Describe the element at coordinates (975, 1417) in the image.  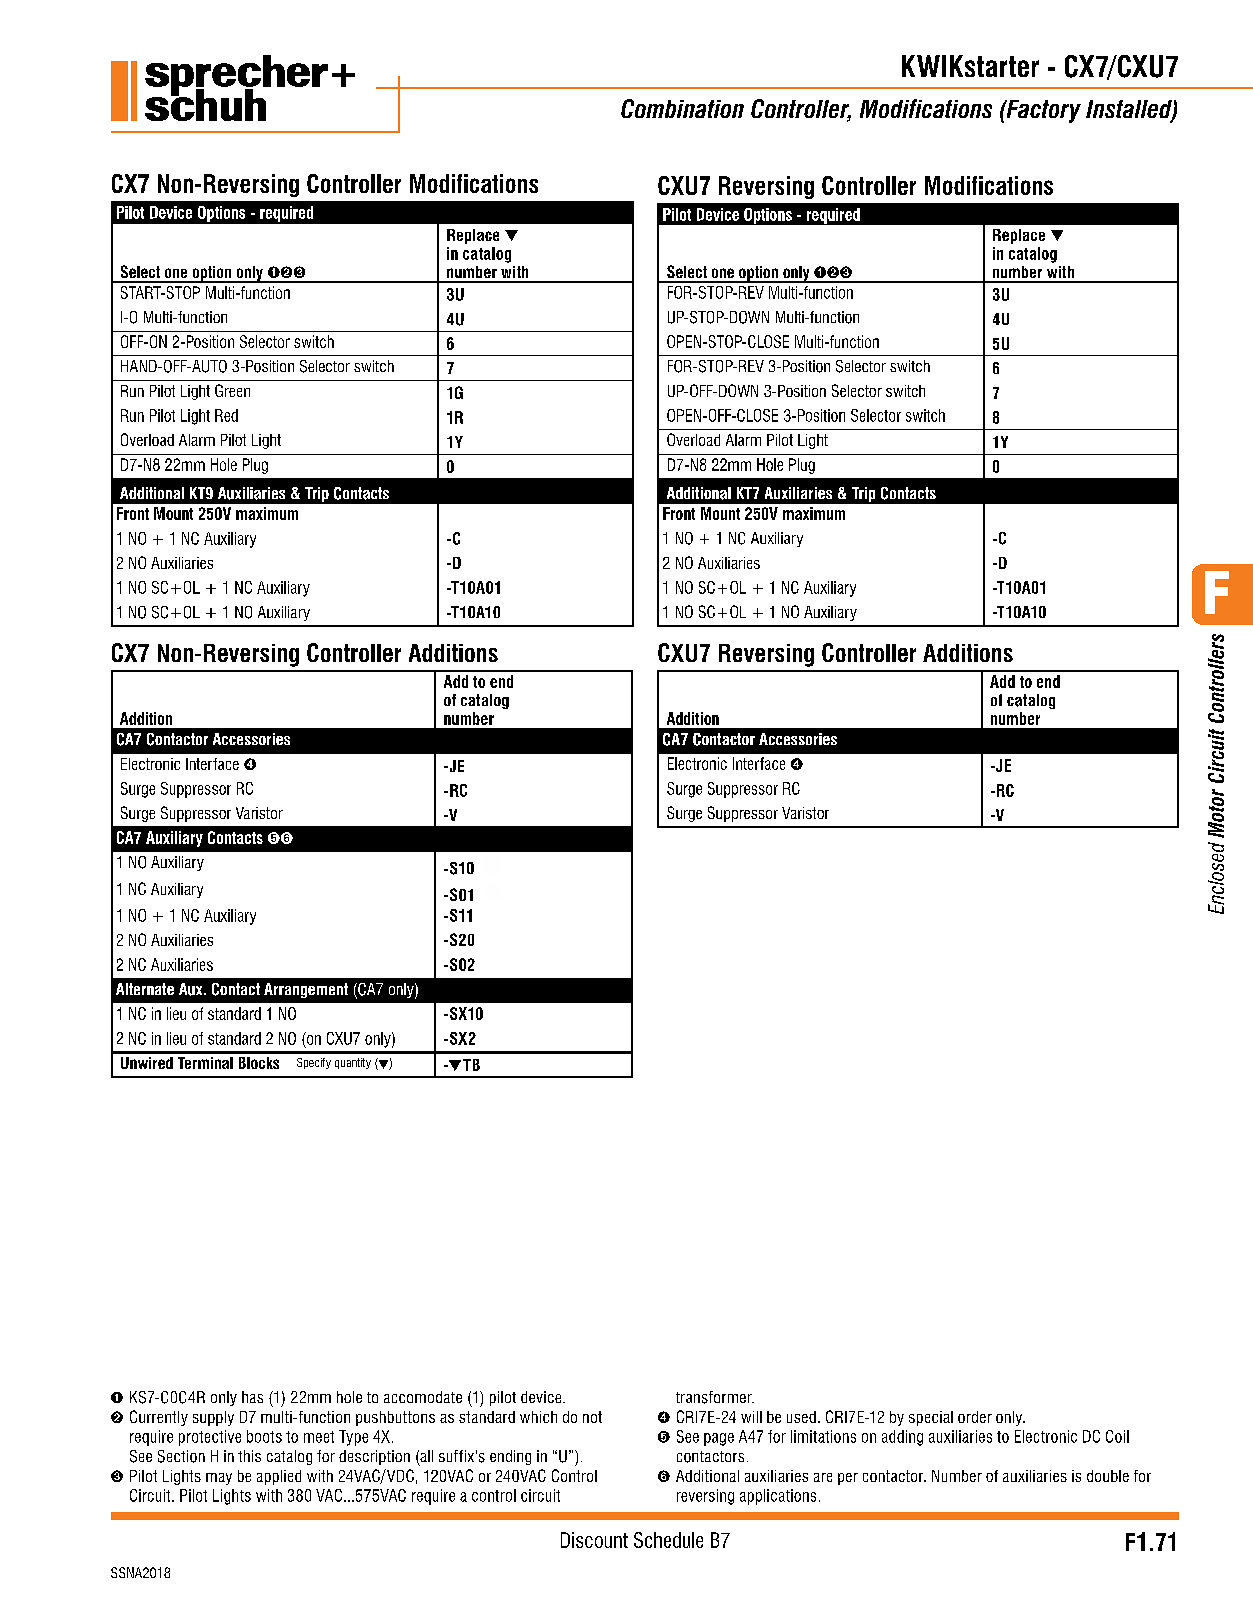
I see `order` at that location.
